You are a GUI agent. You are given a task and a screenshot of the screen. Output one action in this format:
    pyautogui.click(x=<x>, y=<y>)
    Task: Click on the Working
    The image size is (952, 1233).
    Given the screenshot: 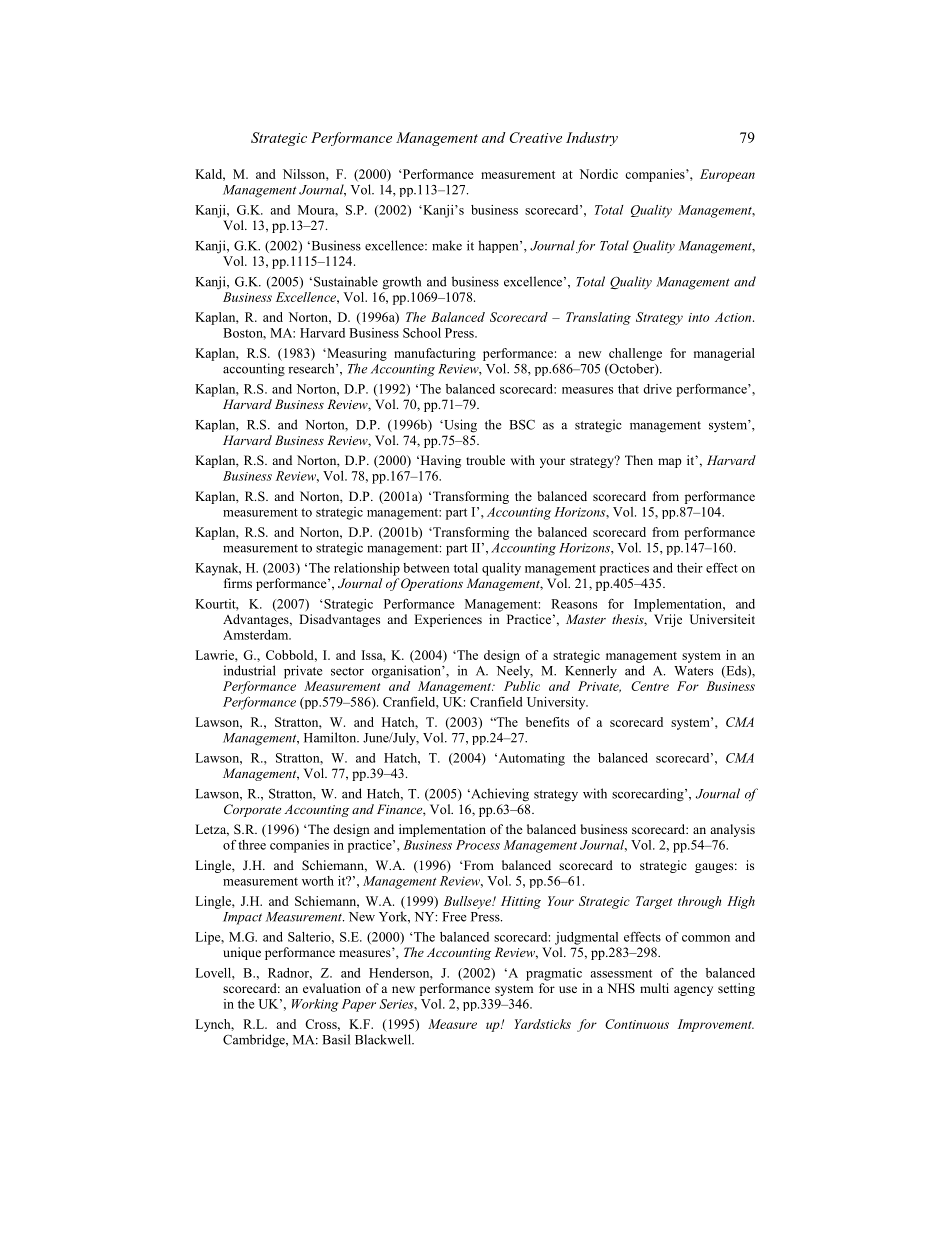 What is the action you would take?
    pyautogui.click(x=315, y=1005)
